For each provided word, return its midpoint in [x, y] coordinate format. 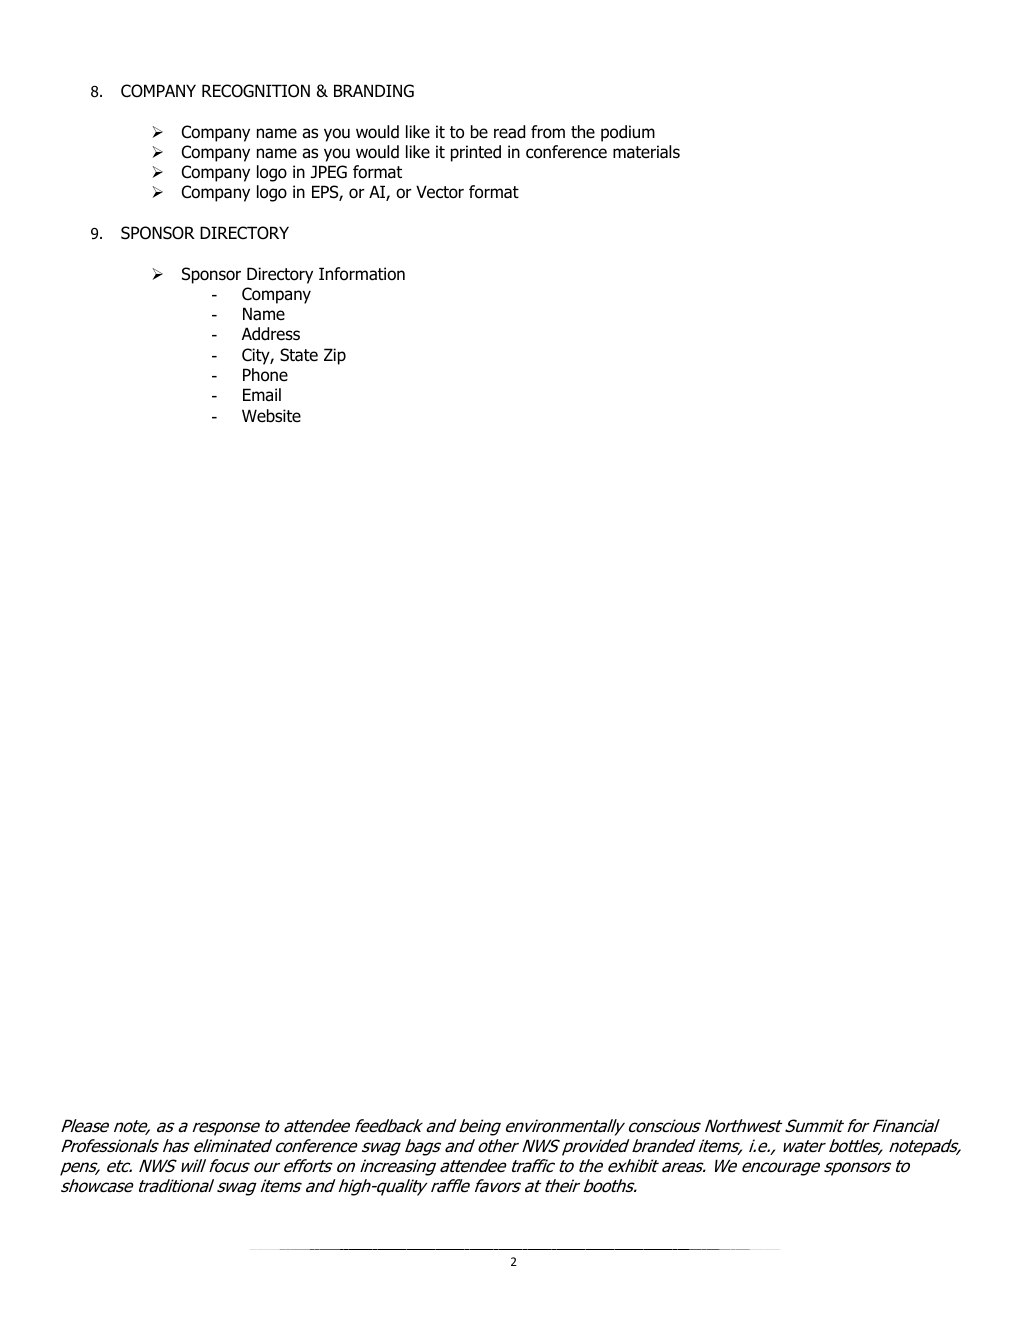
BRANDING [374, 91]
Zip [335, 356]
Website [271, 416]
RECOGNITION [256, 91]
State [299, 355]
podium [628, 133]
